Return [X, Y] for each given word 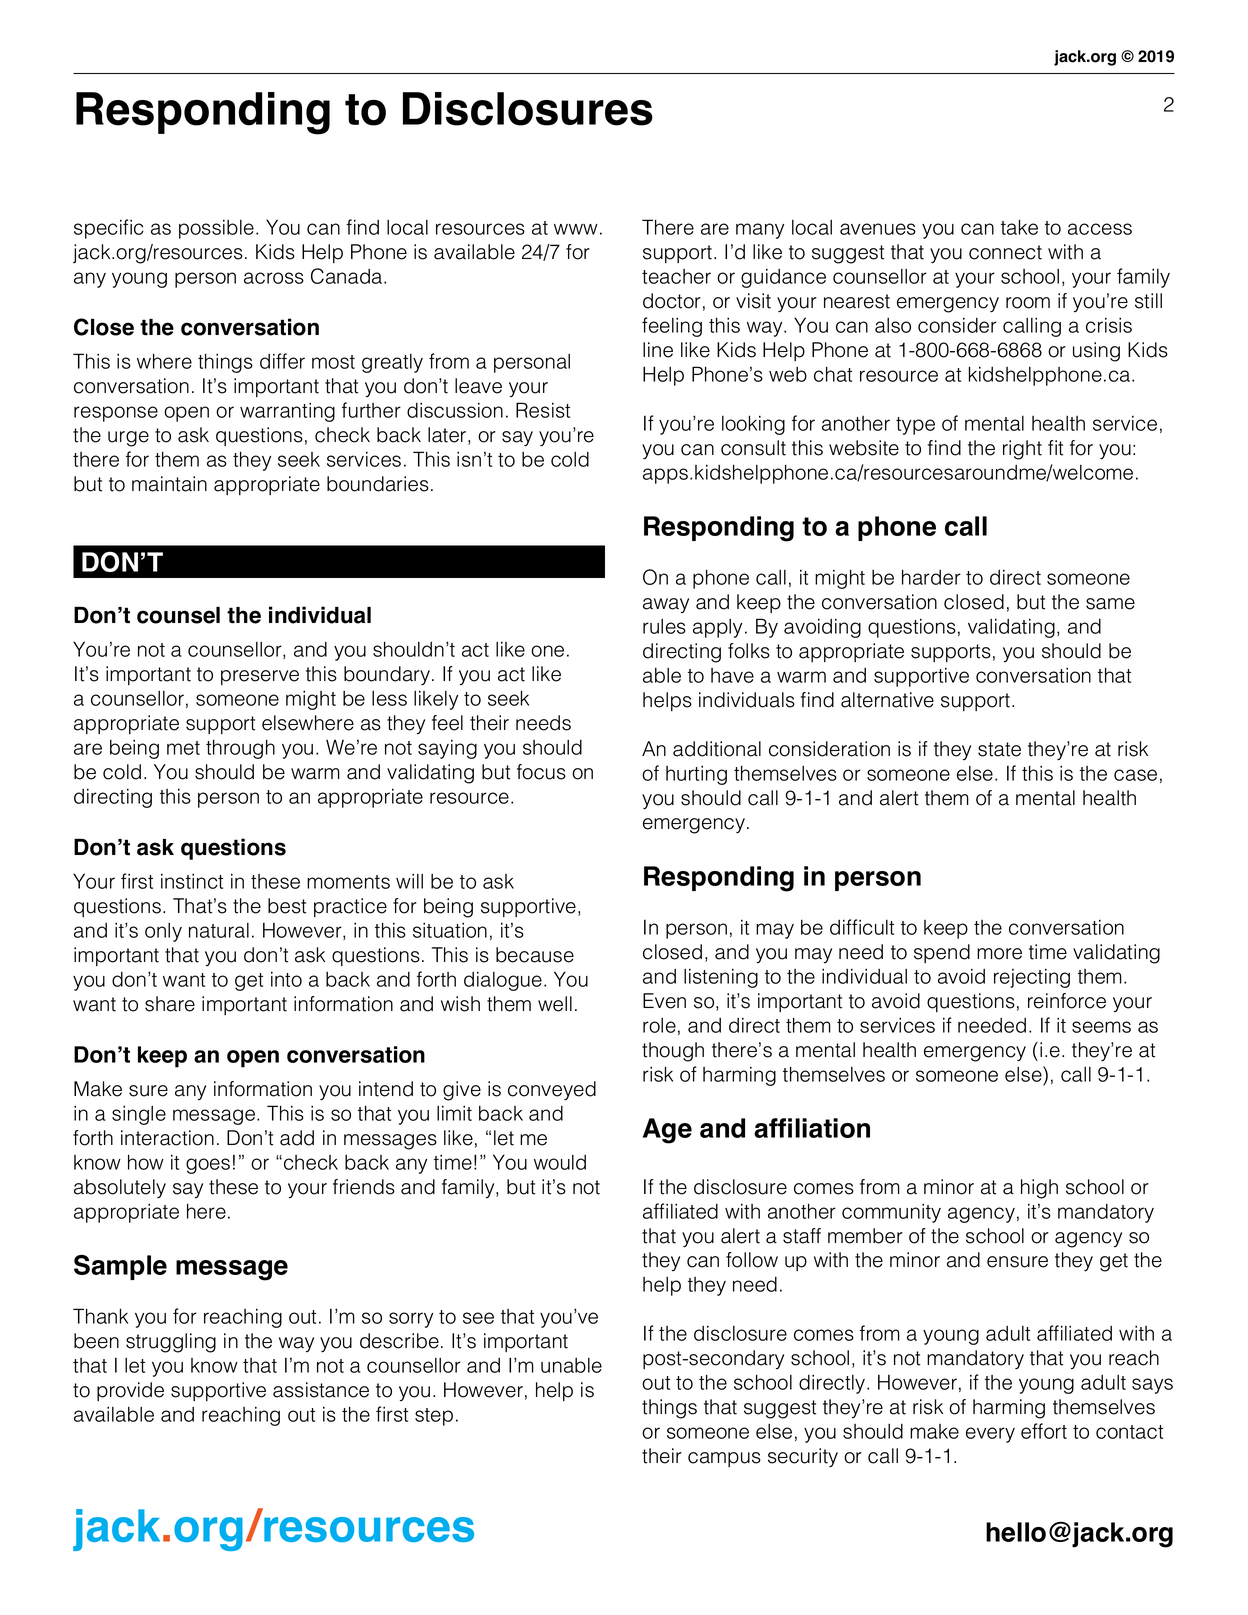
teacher [676, 276]
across [274, 278]
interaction [167, 1138]
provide [130, 1391]
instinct [192, 881]
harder [931, 577]
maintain [169, 484]
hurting [696, 775]
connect [1005, 252]
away [666, 605]
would [560, 1162]
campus [724, 1459]
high [1039, 1189]
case [1135, 775]
